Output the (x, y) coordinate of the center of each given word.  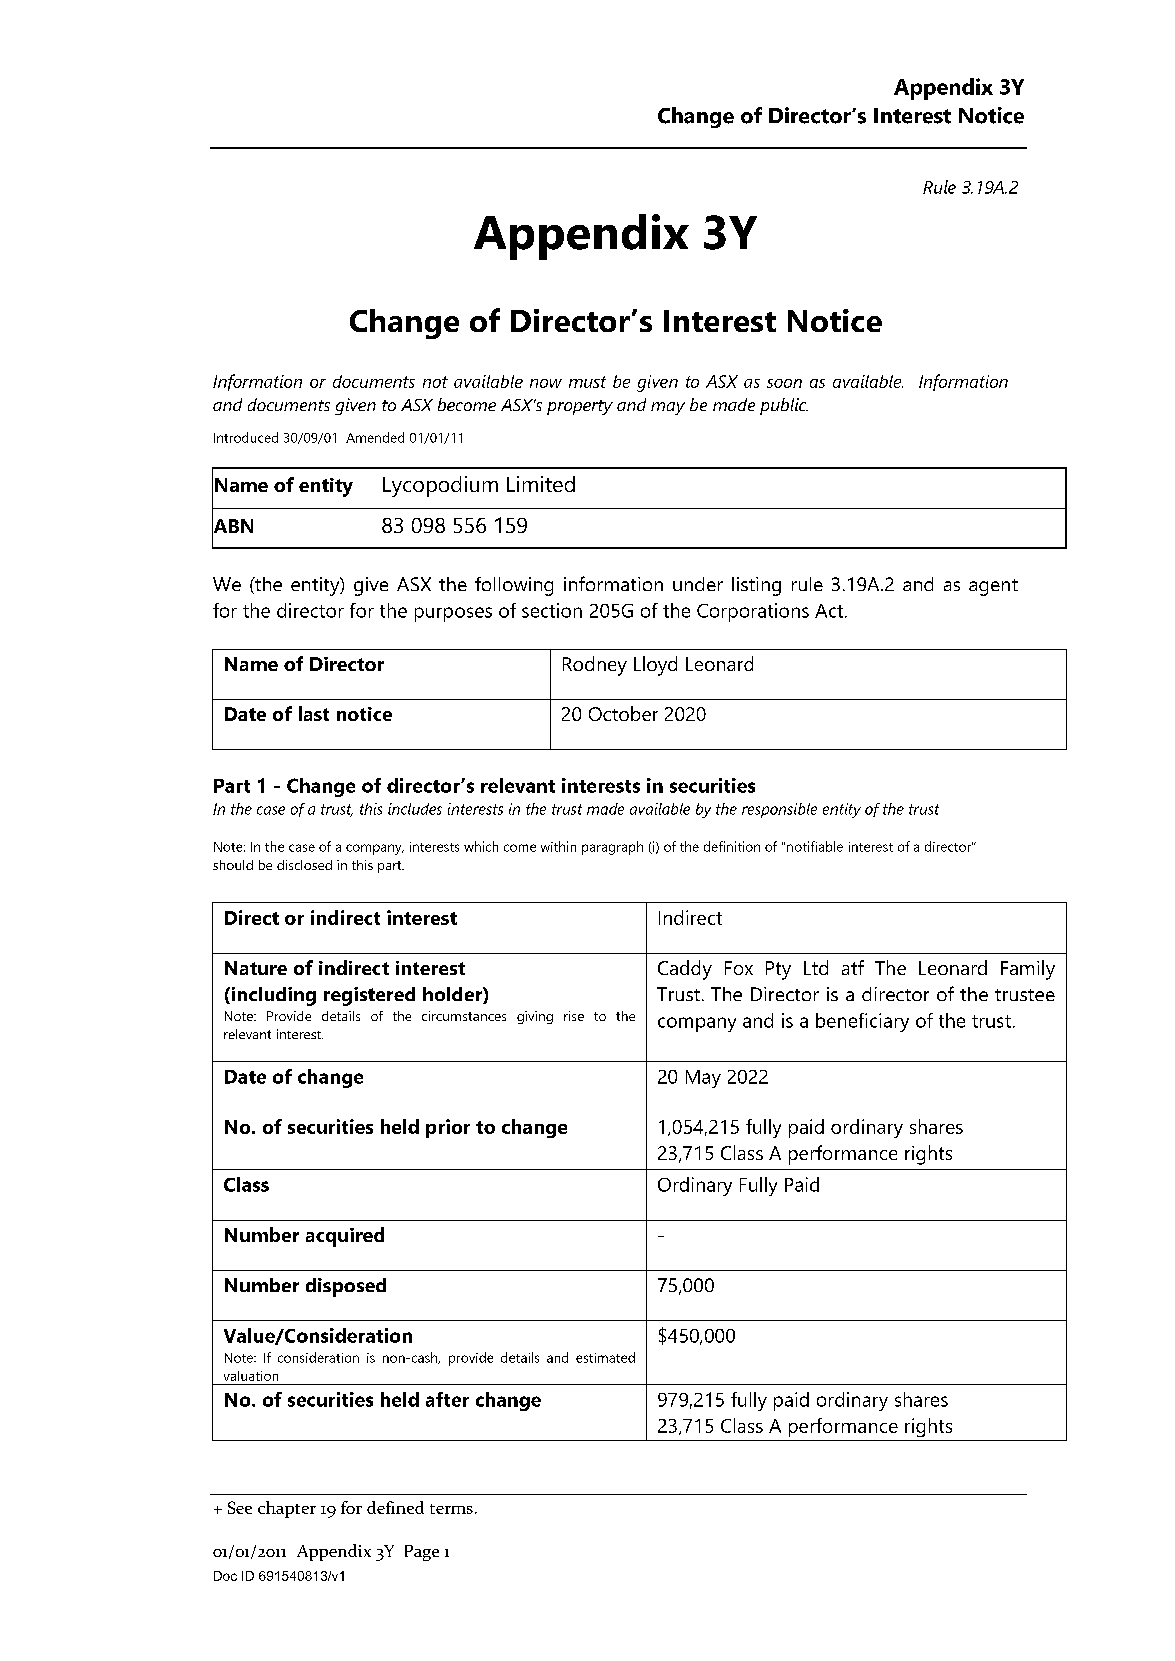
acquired (345, 1237)
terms (451, 1509)
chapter (287, 1509)
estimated (605, 1357)
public (784, 406)
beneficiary (862, 1022)
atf (853, 967)
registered (369, 996)
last (314, 713)
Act (830, 611)
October (623, 713)
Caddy (685, 970)
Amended (375, 437)
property (580, 407)
